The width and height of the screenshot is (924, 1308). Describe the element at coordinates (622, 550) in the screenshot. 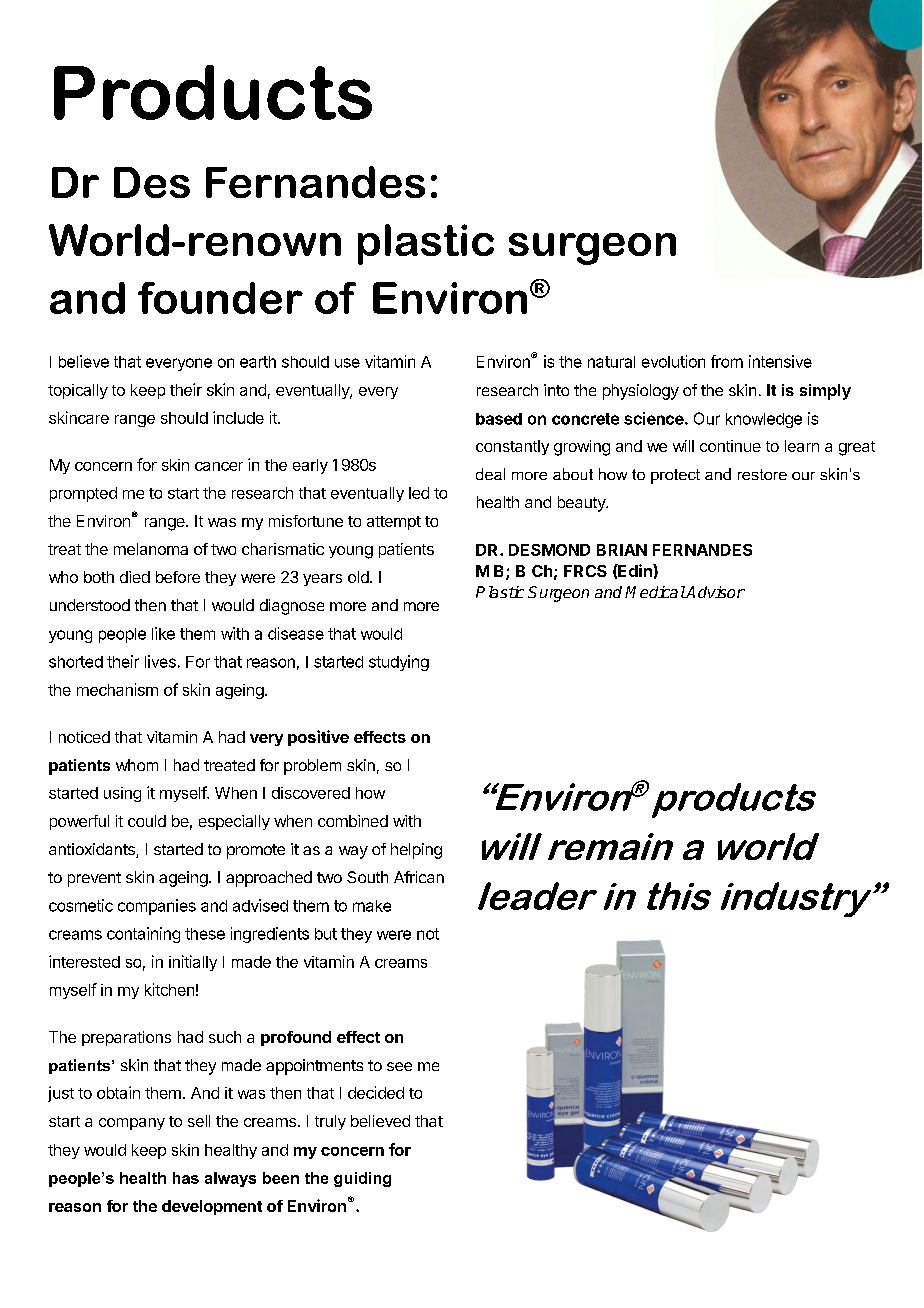

I see `BRIAN` at that location.
